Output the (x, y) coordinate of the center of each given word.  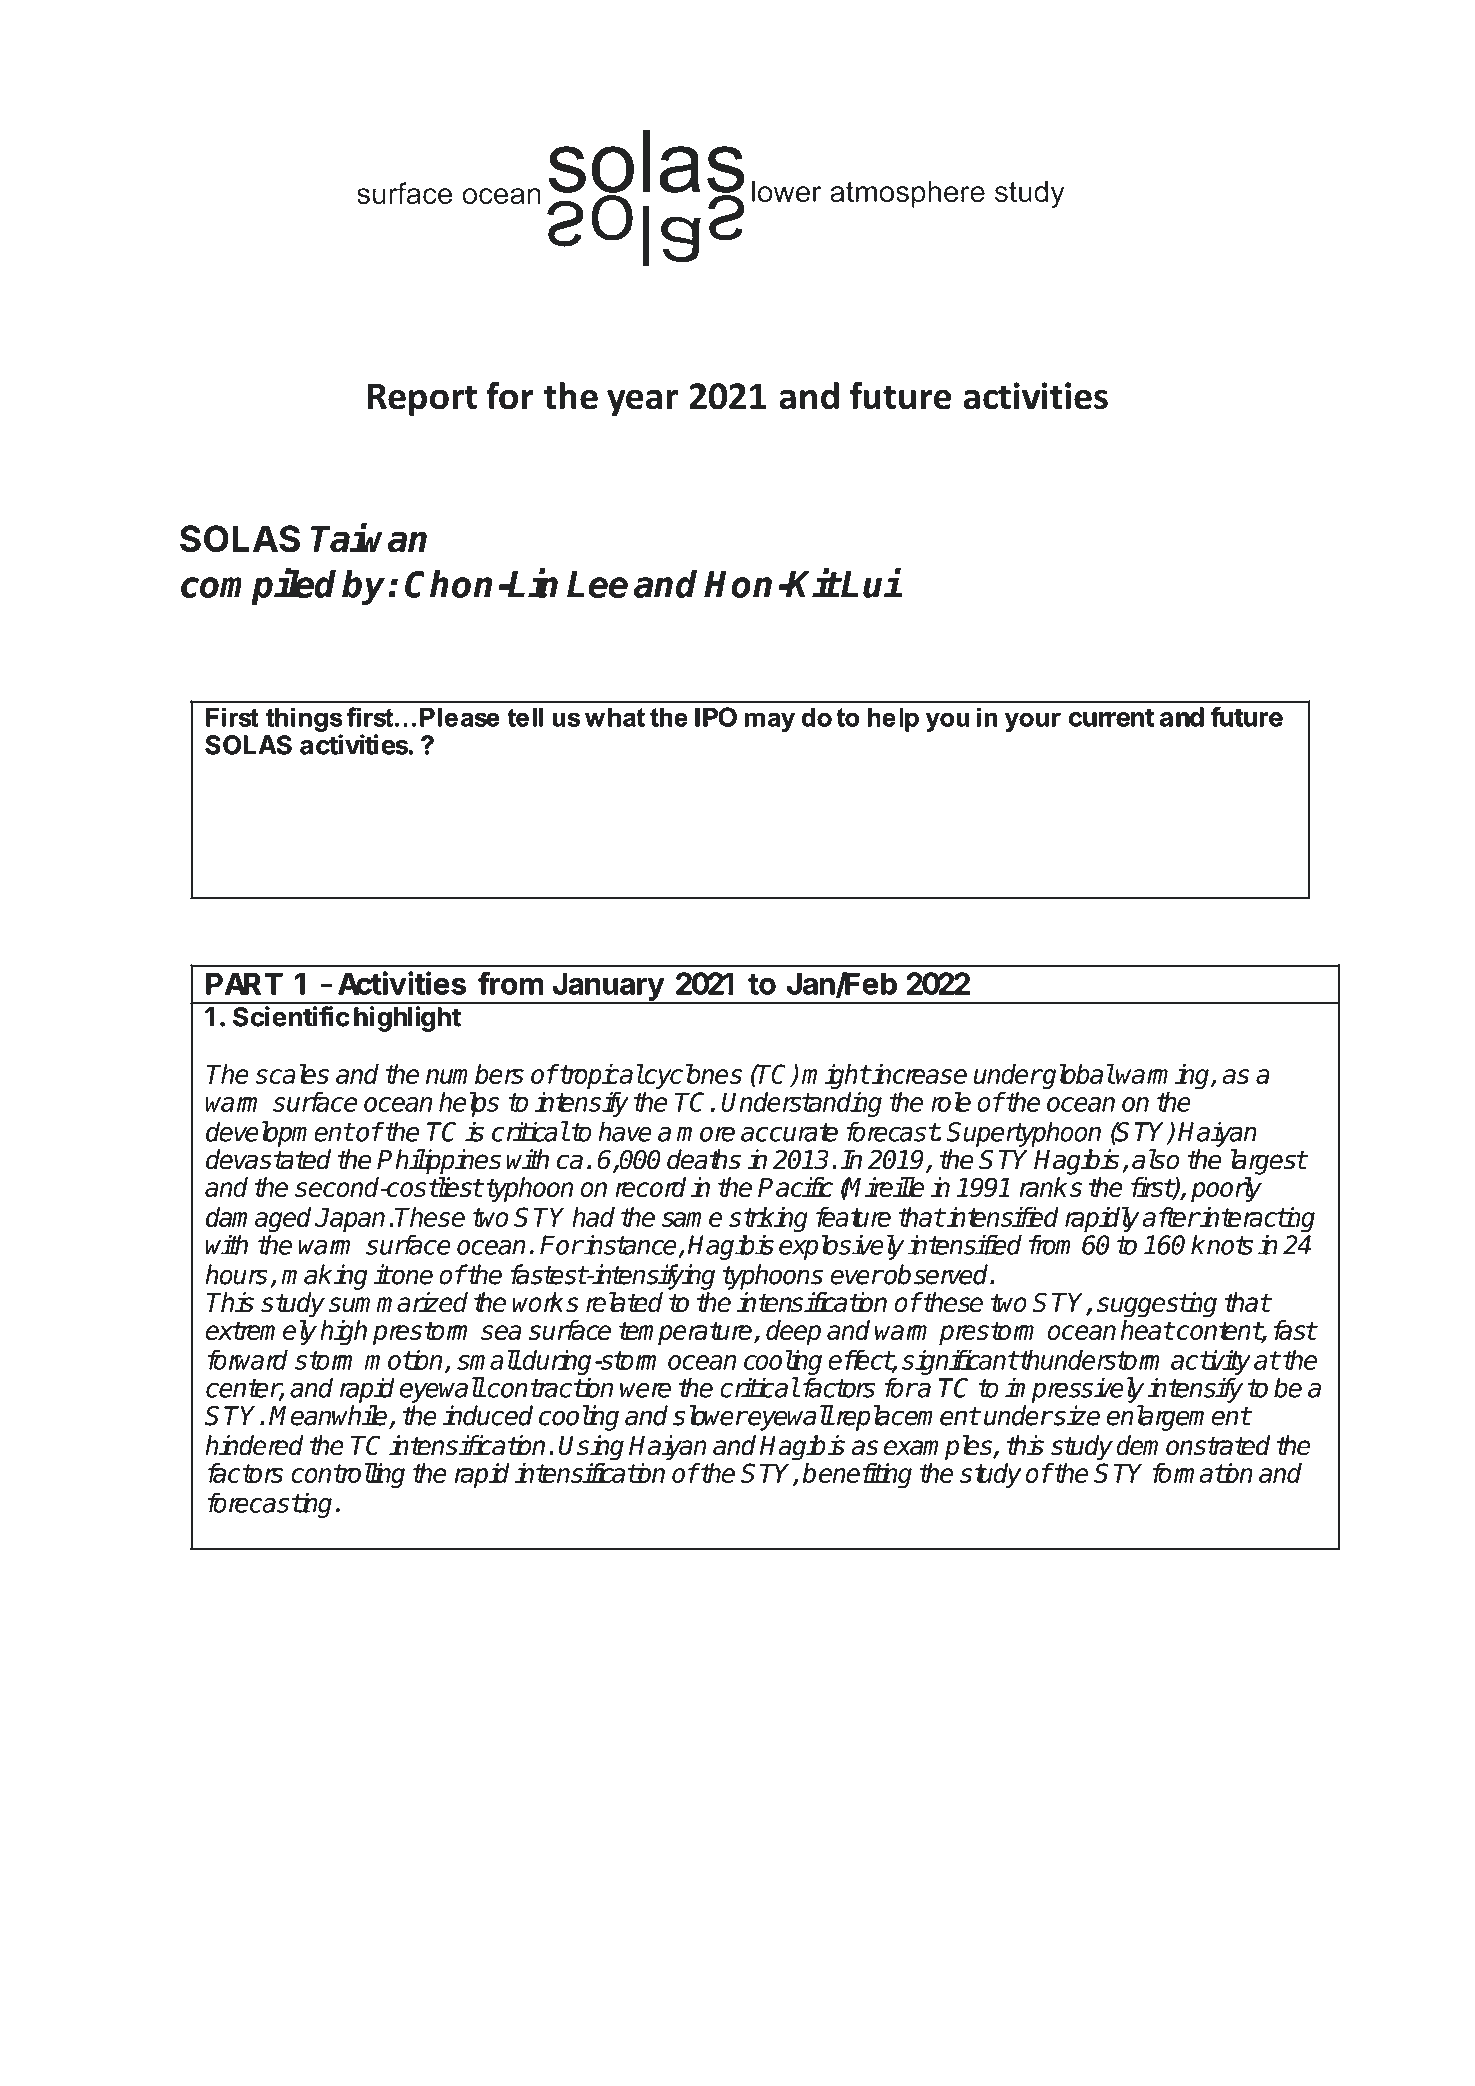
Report (422, 399)
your (1033, 722)
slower (710, 1415)
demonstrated (1193, 1445)
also (1155, 1159)
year (642, 402)
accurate (789, 1132)
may (770, 722)
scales (292, 1074)
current (1111, 718)
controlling (348, 1475)
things (304, 720)
